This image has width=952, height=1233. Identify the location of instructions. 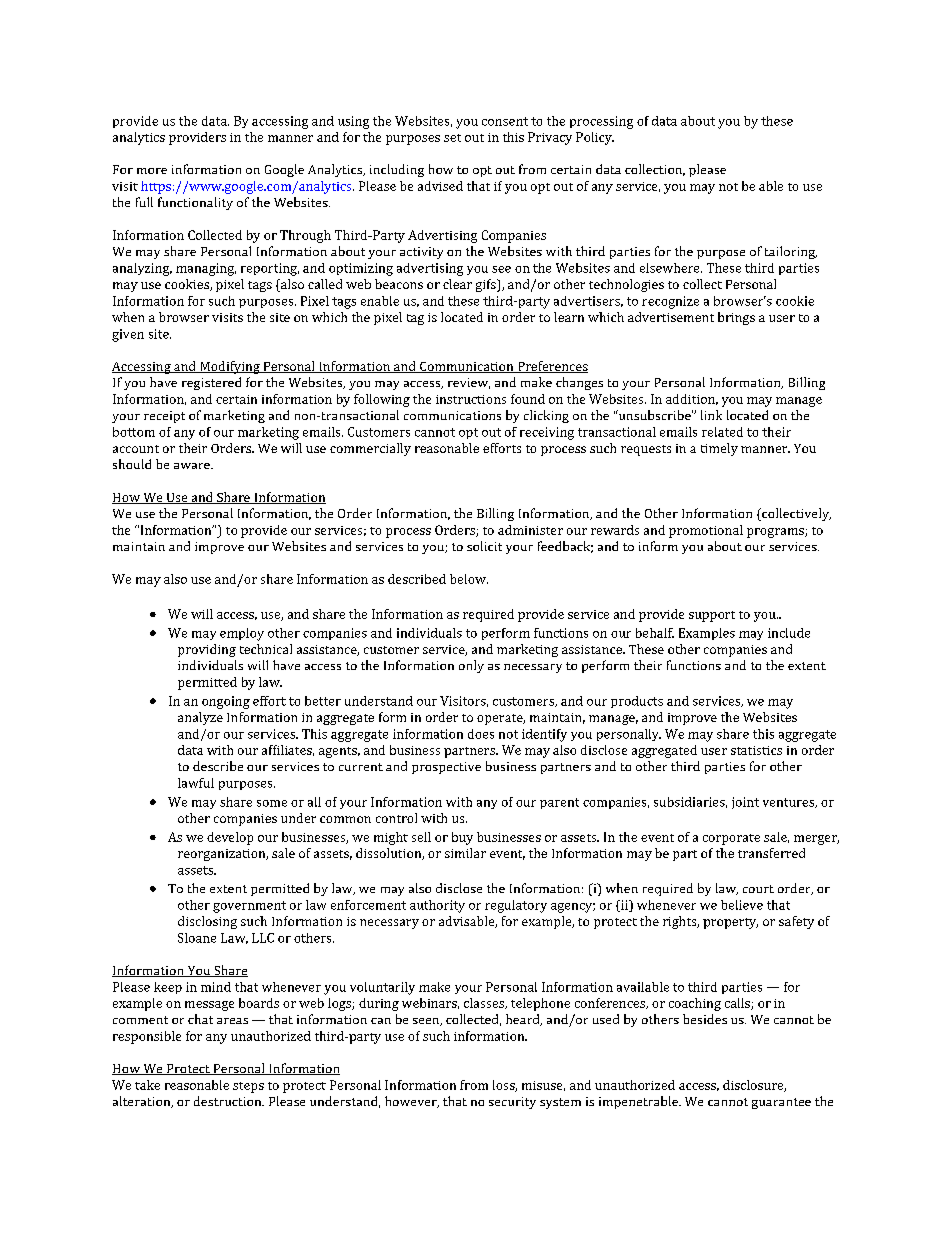
(471, 399).
